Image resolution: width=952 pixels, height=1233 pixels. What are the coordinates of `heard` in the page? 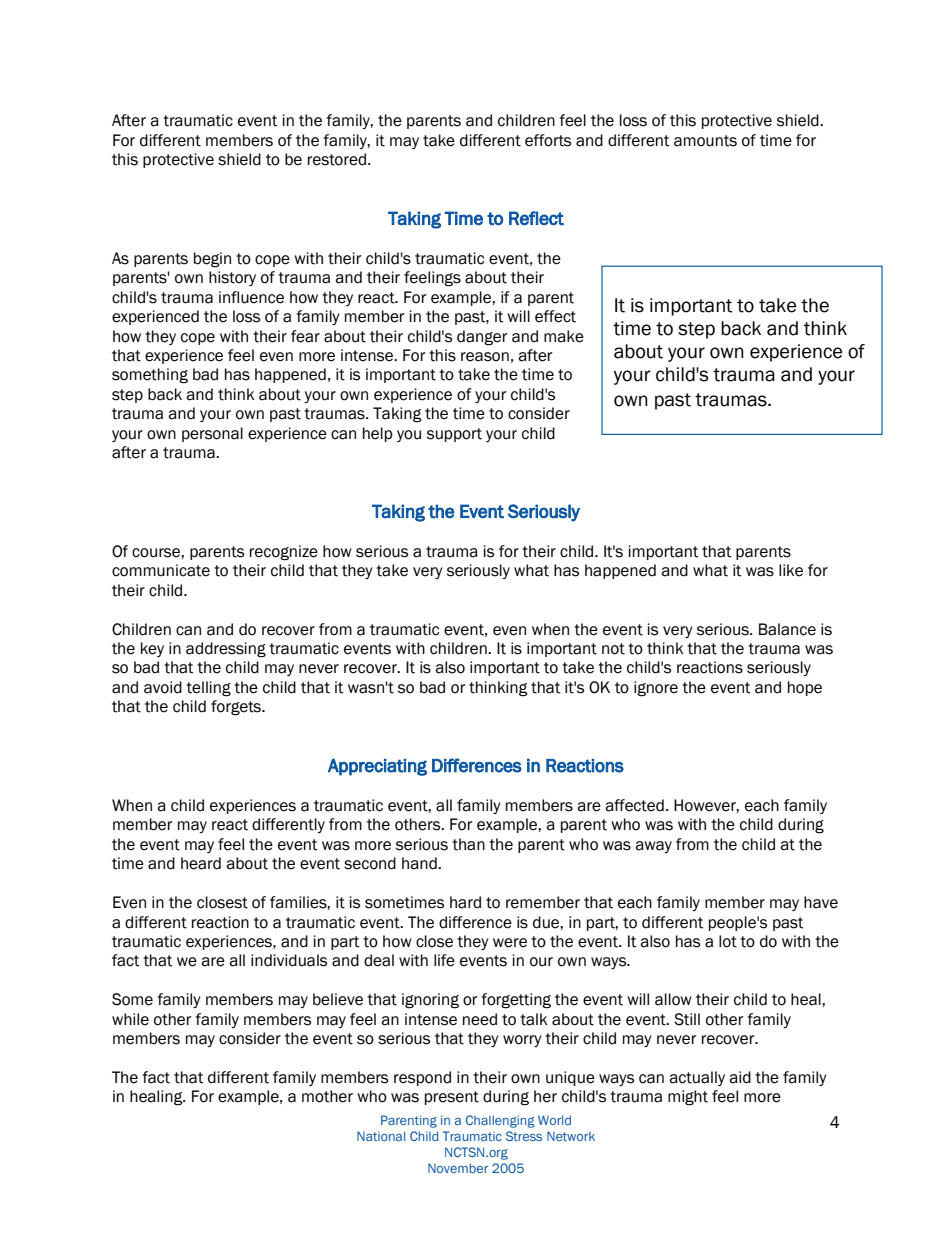 It's located at (201, 863).
